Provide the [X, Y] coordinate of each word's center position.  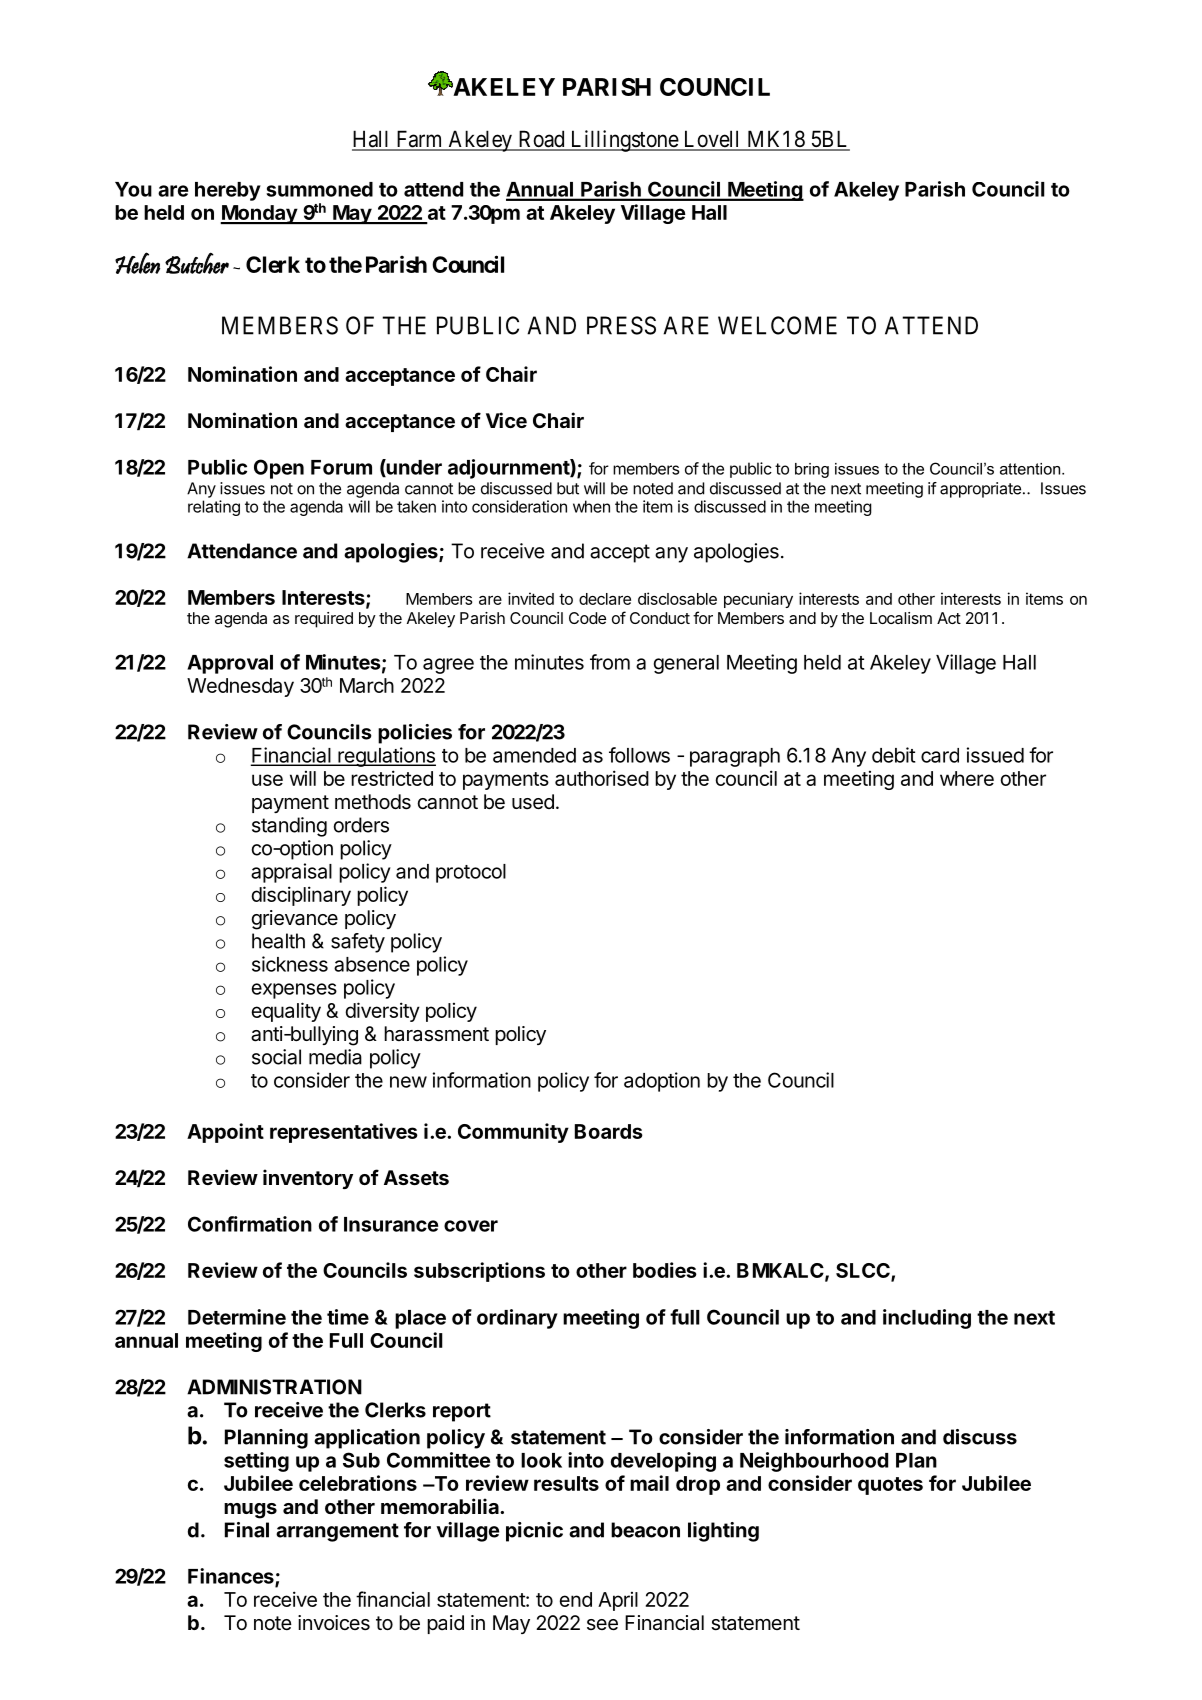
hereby [228, 191]
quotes [890, 1486]
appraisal [291, 873]
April [618, 1601]
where [967, 778]
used [533, 802]
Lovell [712, 140]
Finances [232, 1577]
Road [541, 140]
